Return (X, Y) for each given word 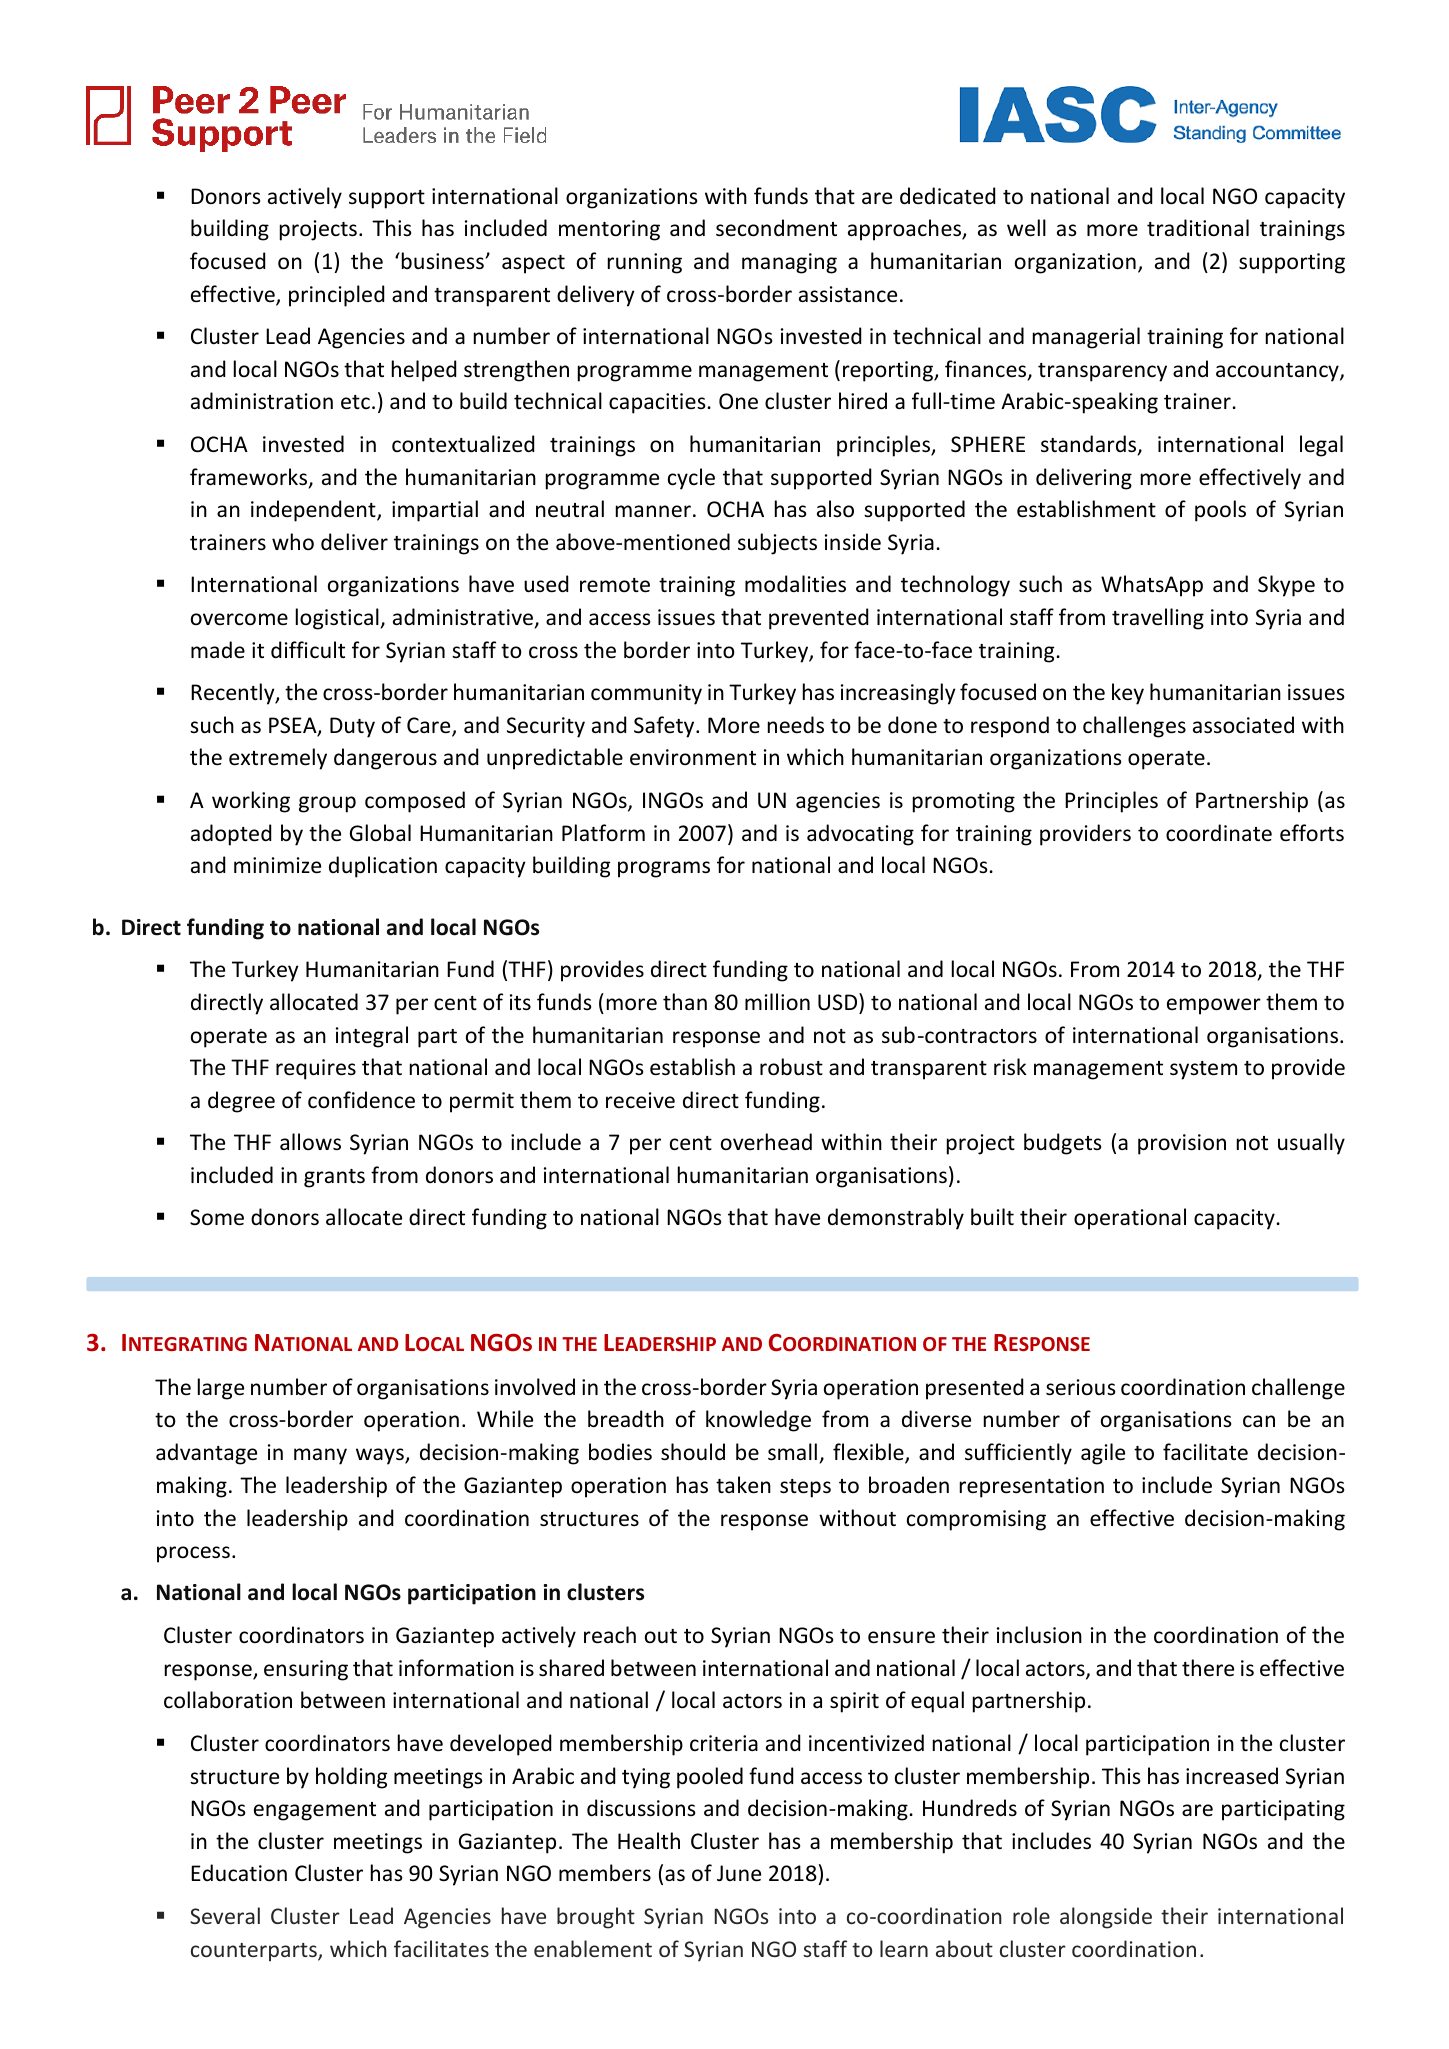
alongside (1106, 1918)
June (739, 1873)
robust (791, 1067)
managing (789, 263)
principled (336, 296)
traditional (1198, 228)
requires (316, 1069)
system (1203, 1070)
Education (239, 1873)
